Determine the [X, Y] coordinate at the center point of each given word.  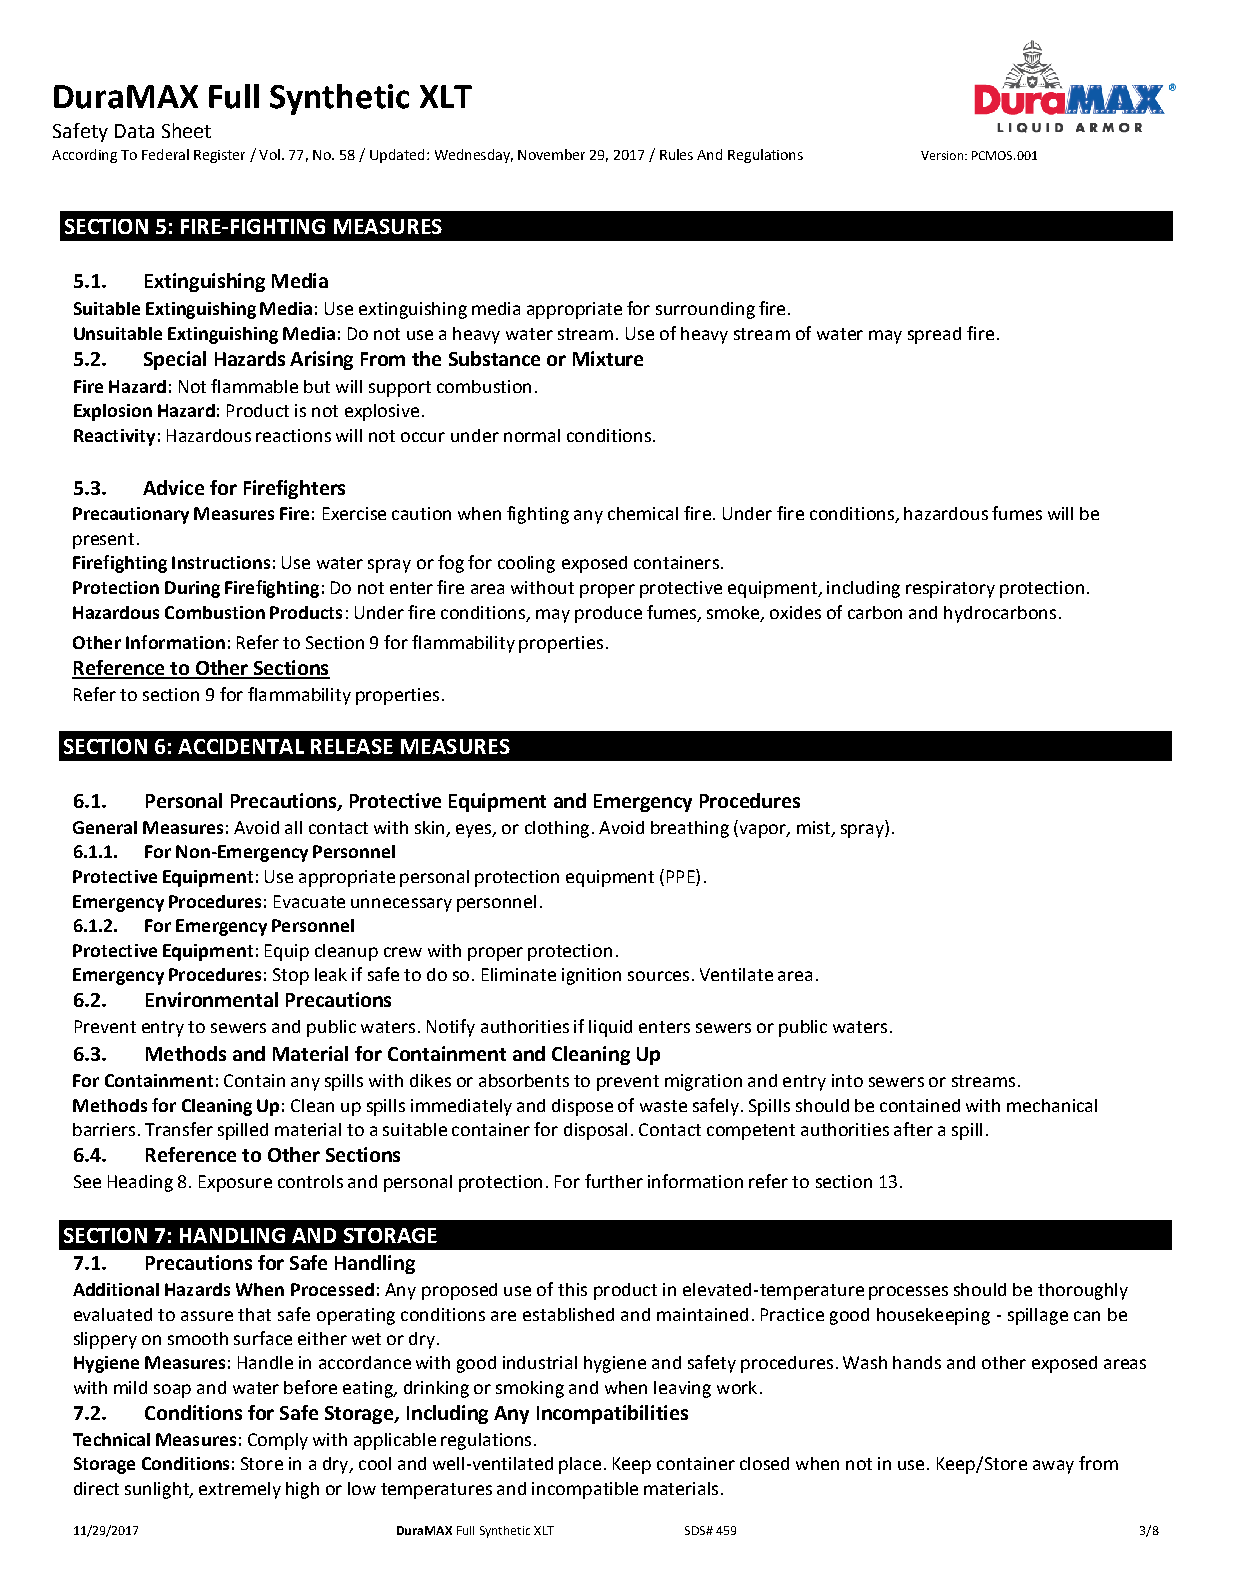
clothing [557, 829]
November [551, 154]
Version [943, 155]
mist [814, 829]
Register [219, 156]
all [293, 827]
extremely [240, 1490]
